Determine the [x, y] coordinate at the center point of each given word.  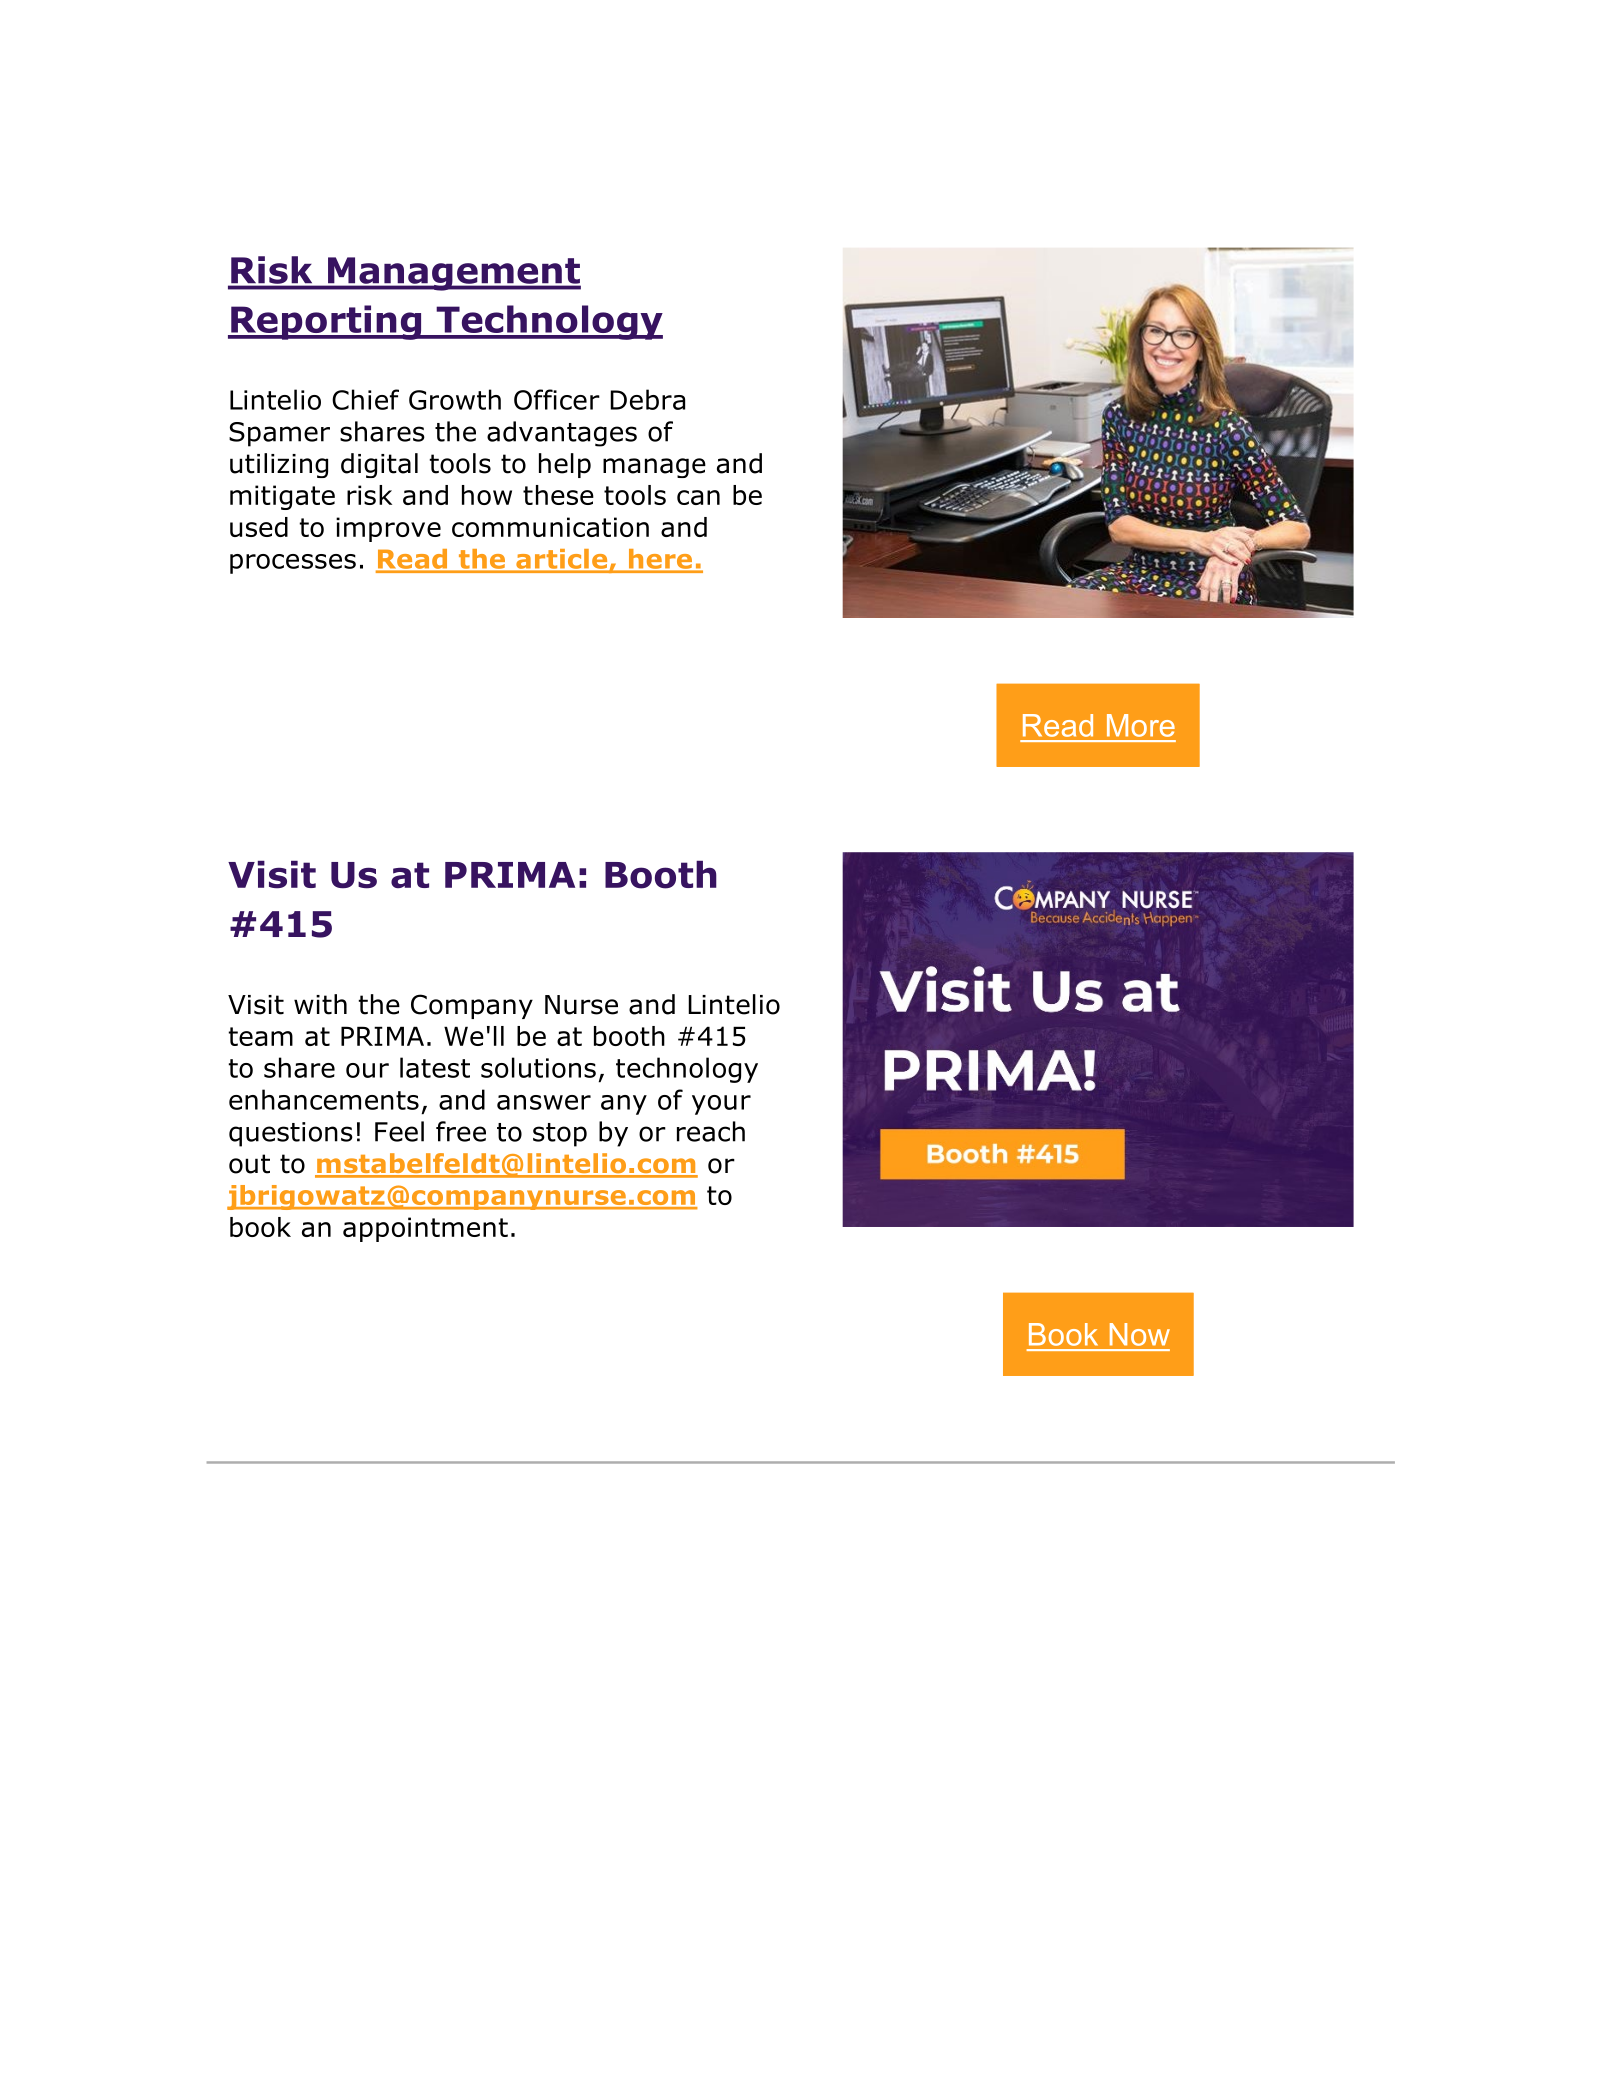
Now [1140, 1334]
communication [550, 527]
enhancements [324, 1099]
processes [293, 564]
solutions [538, 1067]
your [721, 1105]
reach [711, 1131]
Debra [647, 399]
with [320, 1004]
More [1141, 725]
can [698, 497]
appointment [425, 1229]
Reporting [326, 322]
